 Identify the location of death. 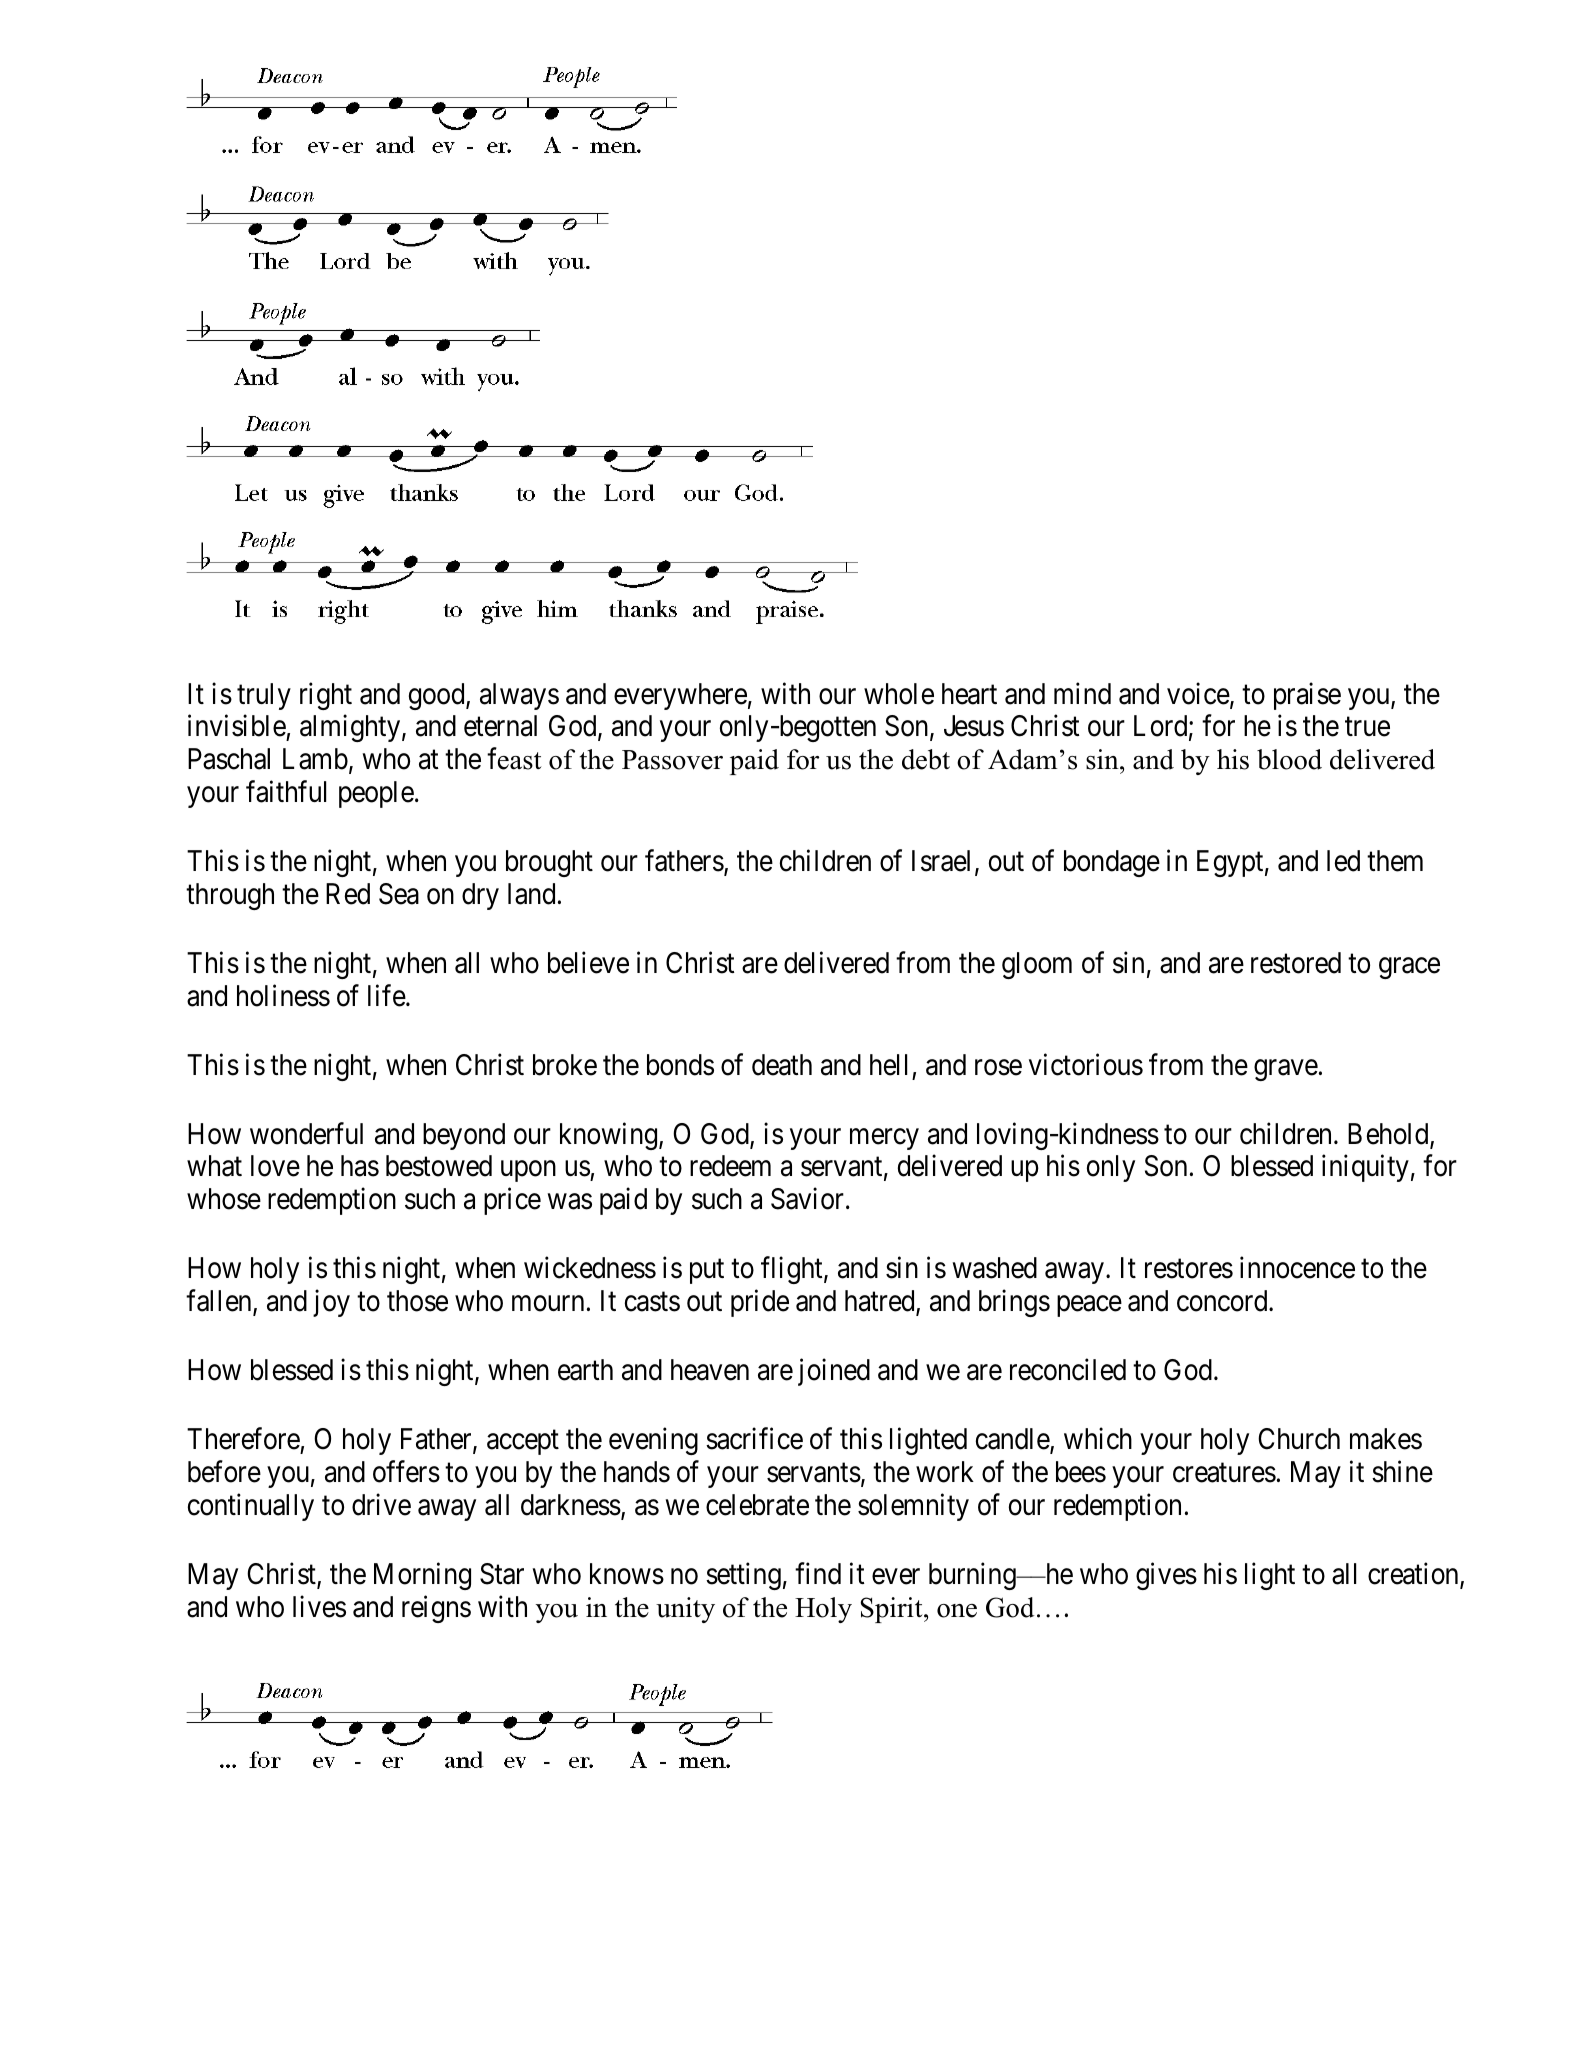
(782, 1065).
